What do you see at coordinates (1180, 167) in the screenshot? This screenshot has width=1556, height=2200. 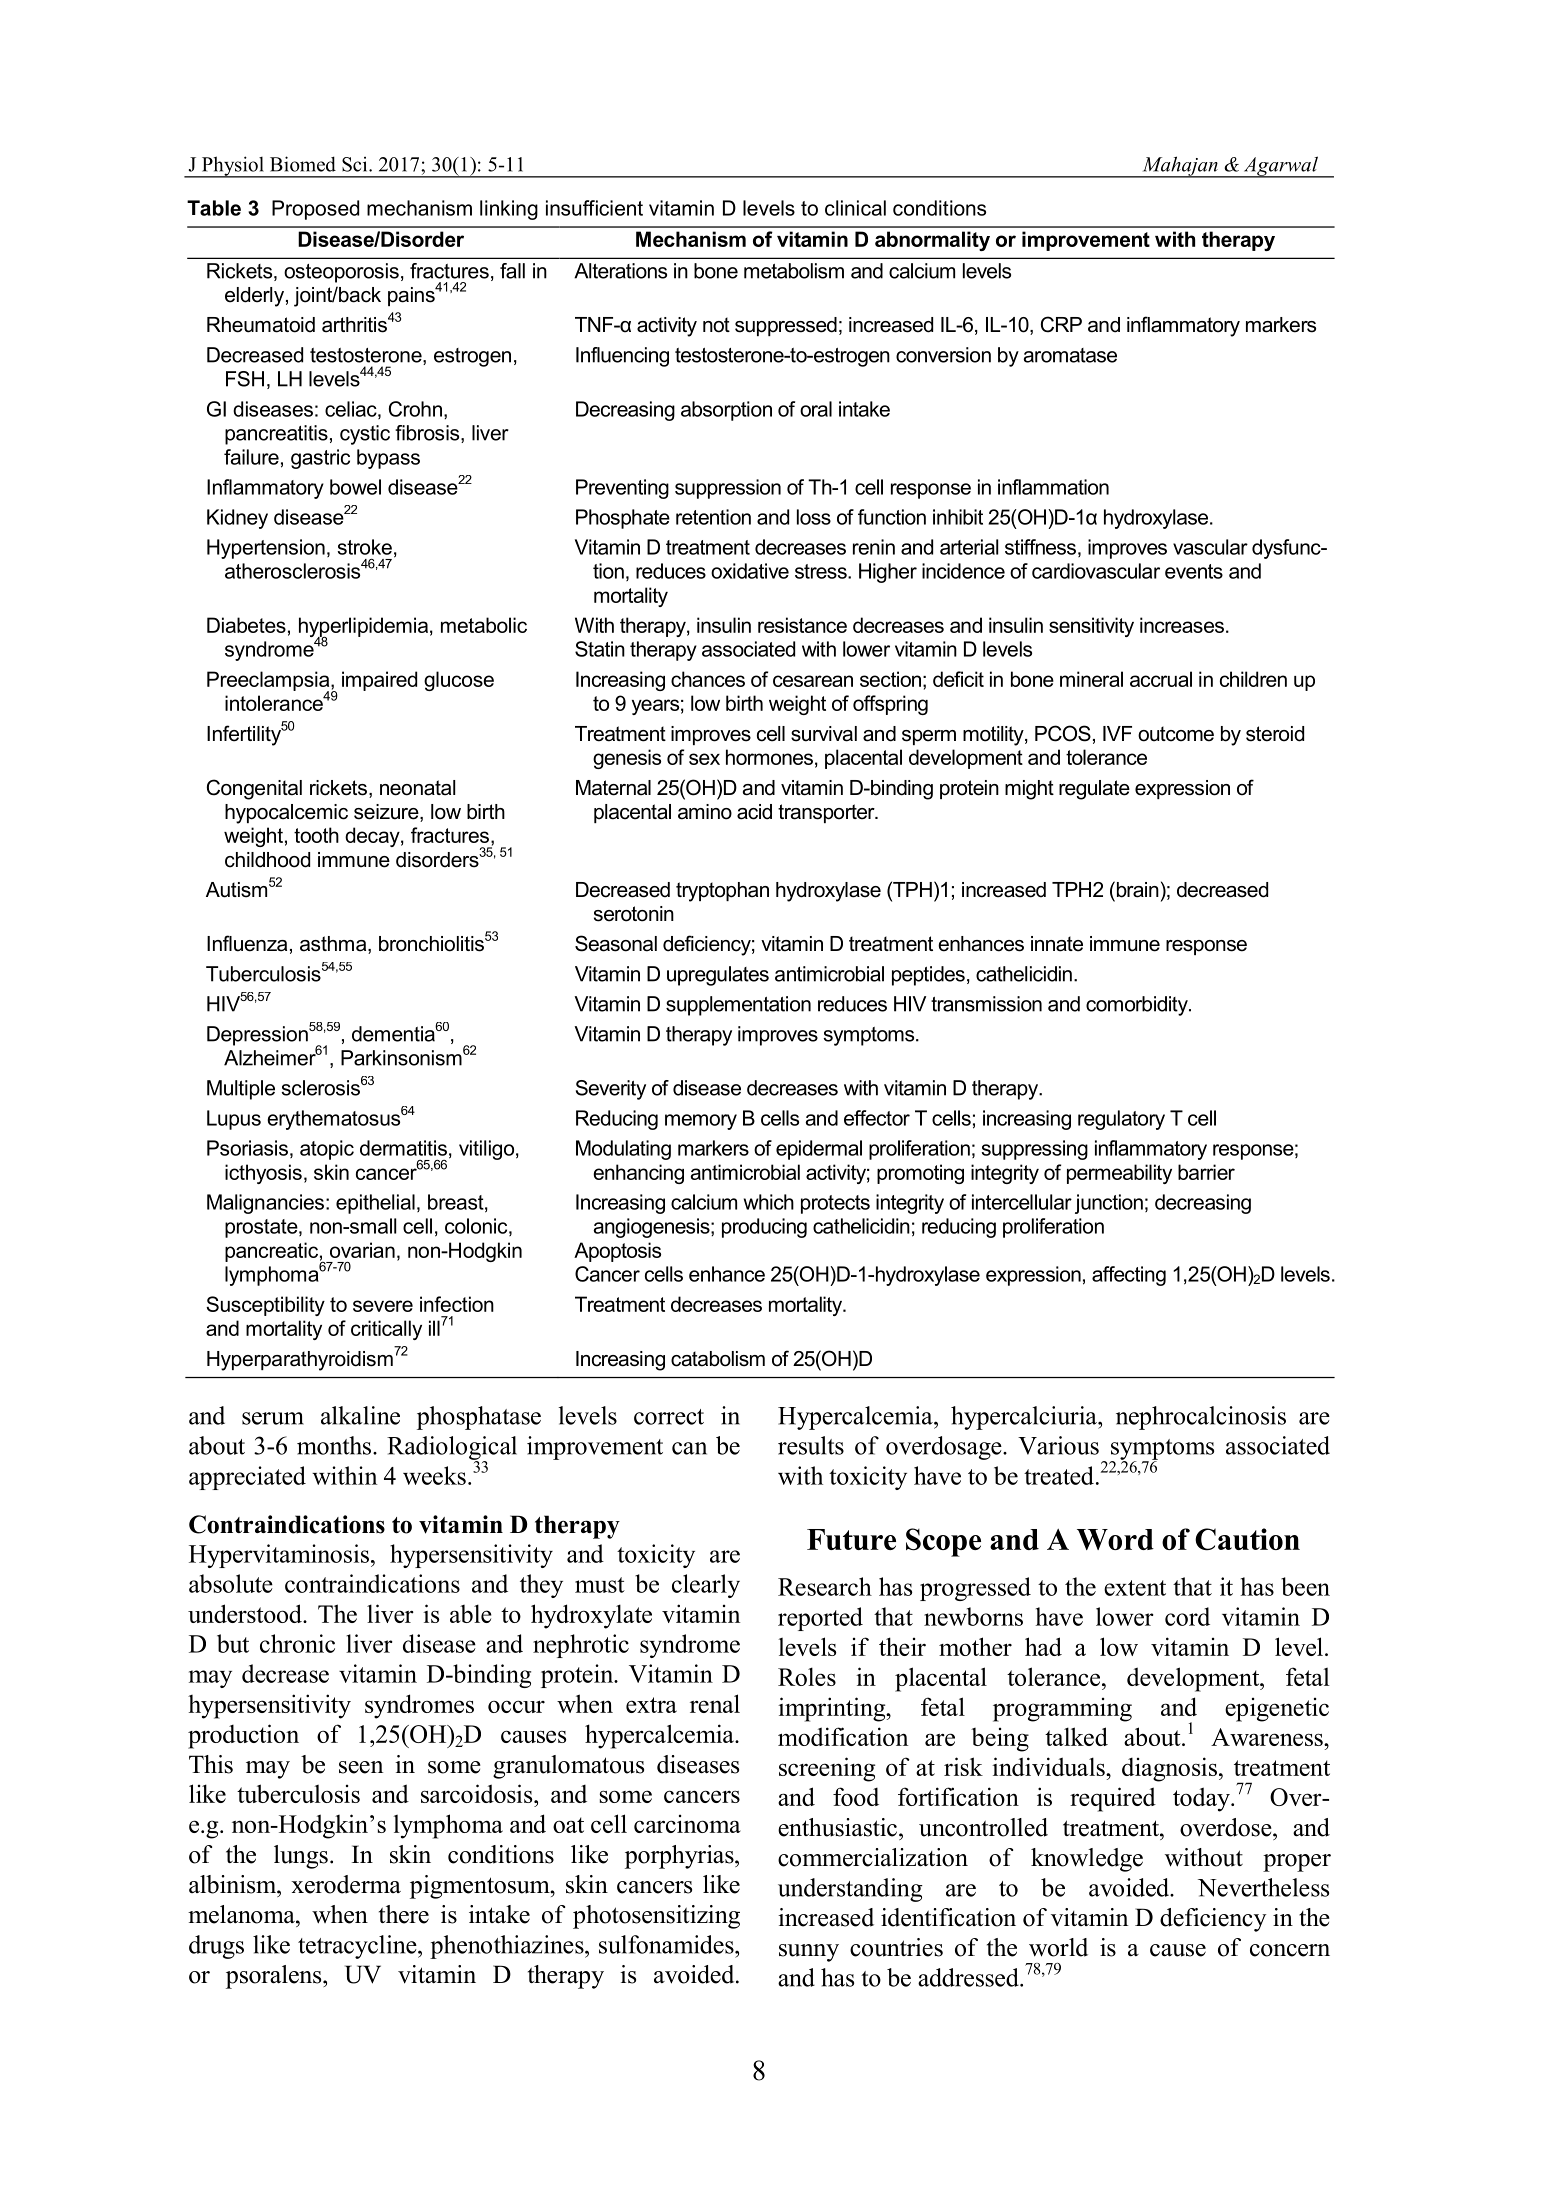 I see `Mahajan` at bounding box center [1180, 167].
